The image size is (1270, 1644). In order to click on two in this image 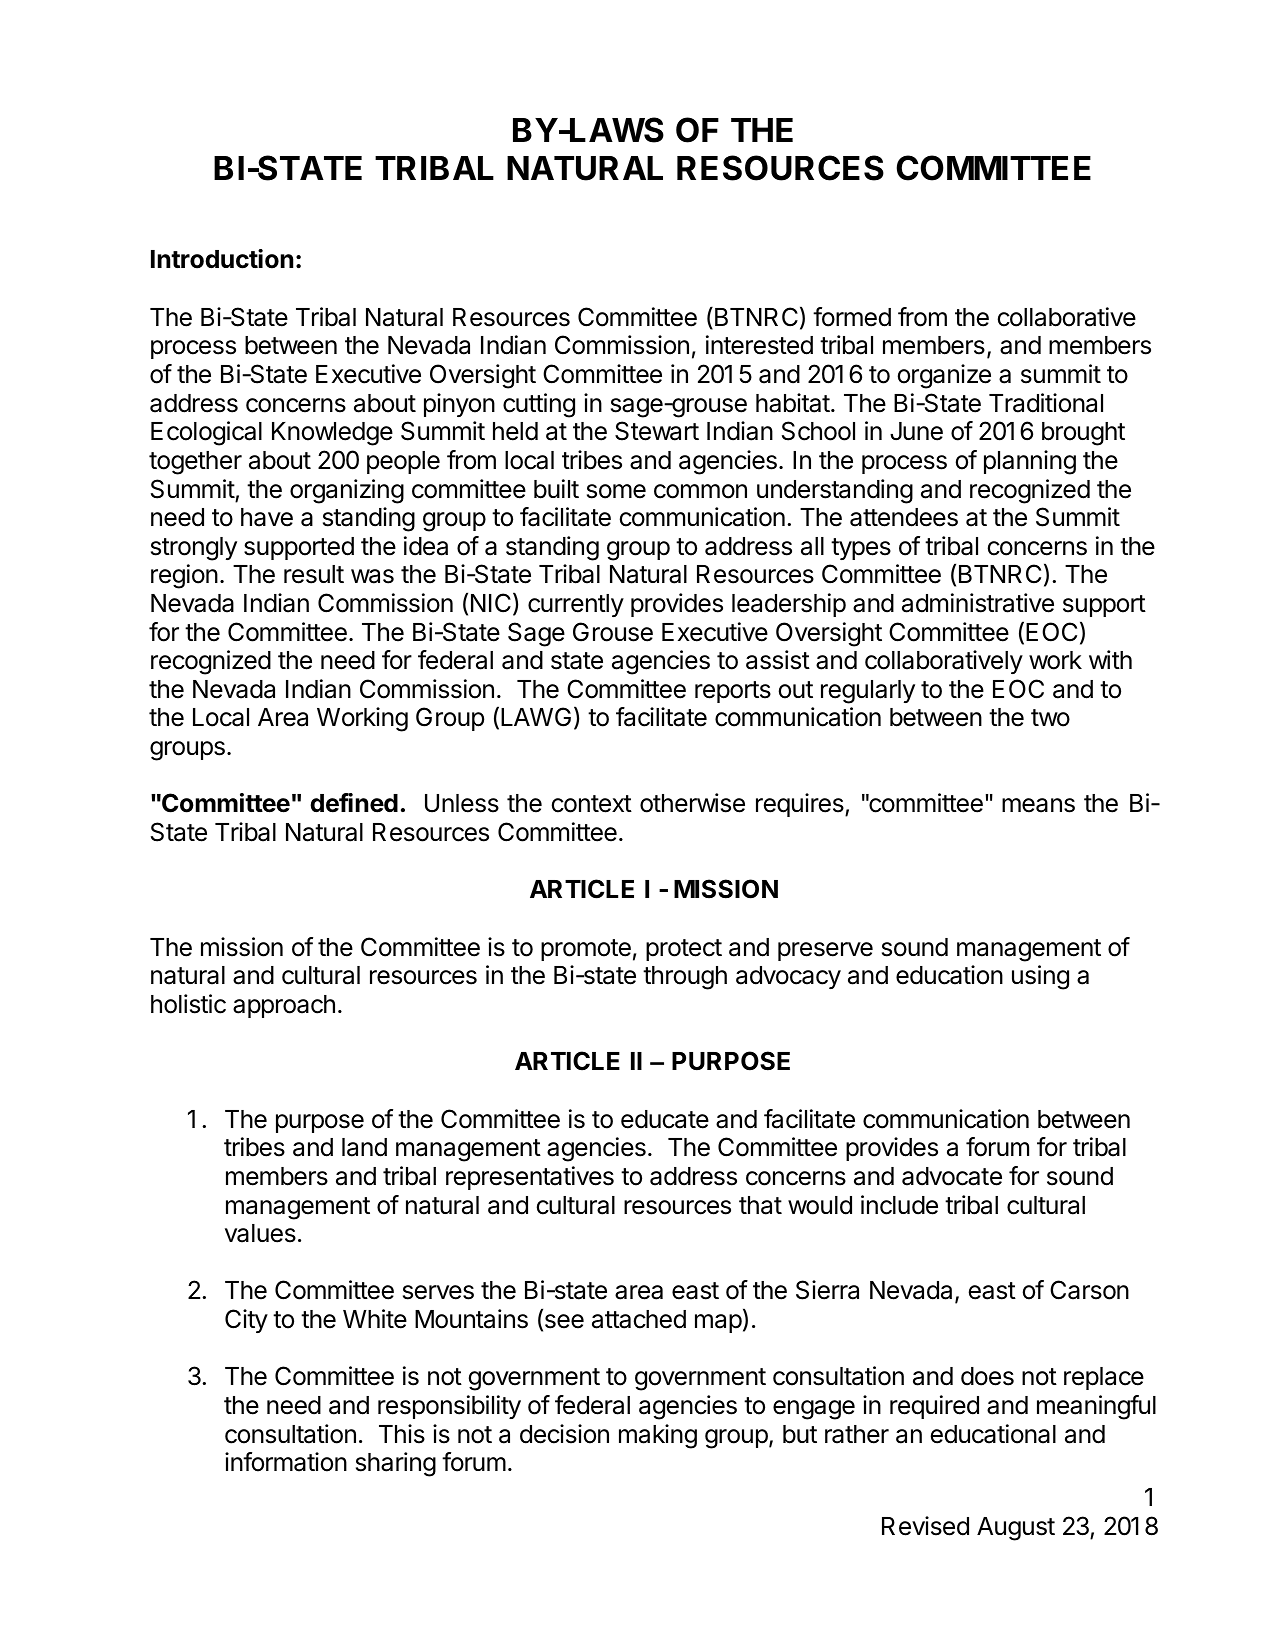, I will do `click(1050, 718)`.
